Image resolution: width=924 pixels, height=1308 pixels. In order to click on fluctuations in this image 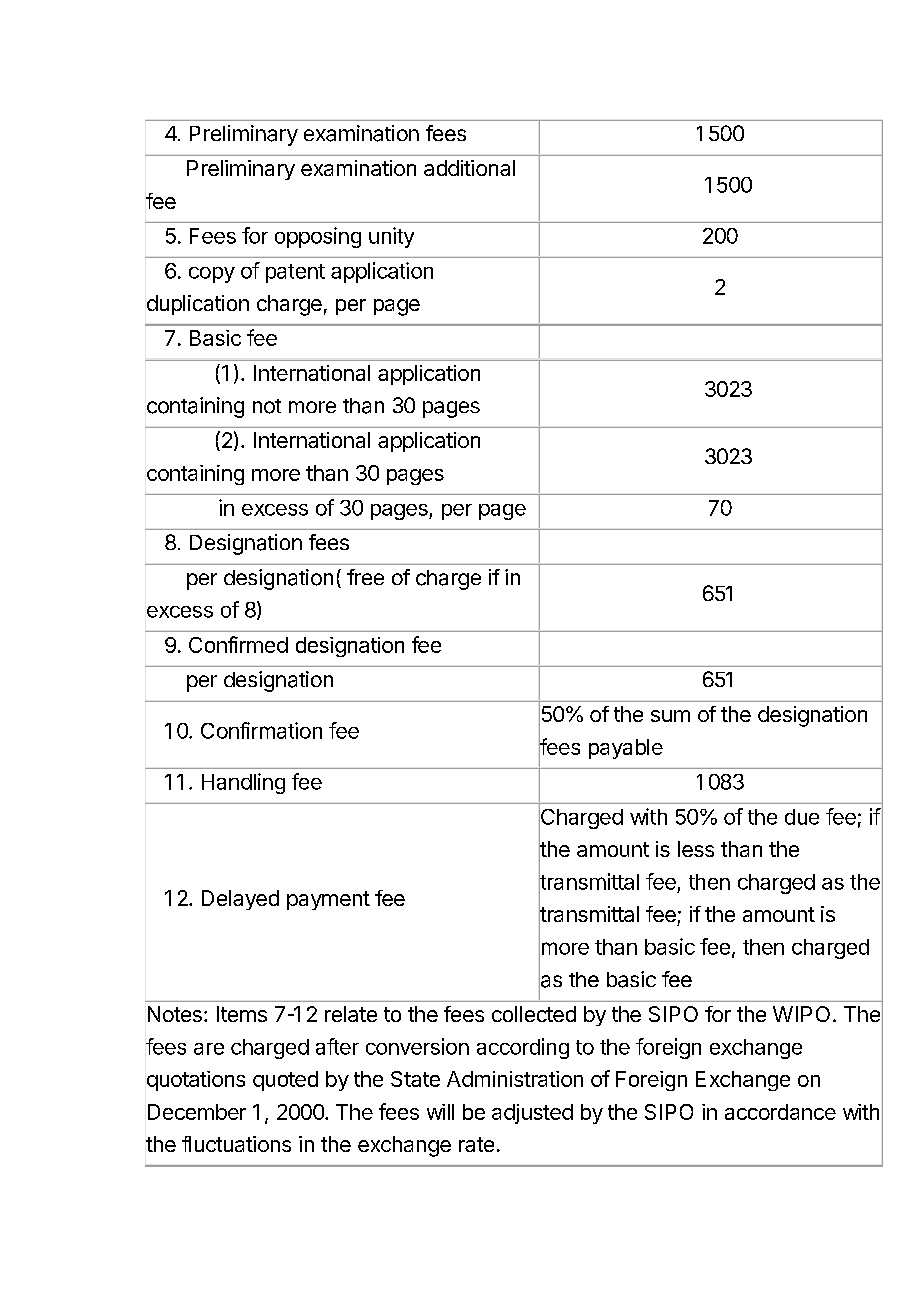, I will do `click(236, 1144)`.
